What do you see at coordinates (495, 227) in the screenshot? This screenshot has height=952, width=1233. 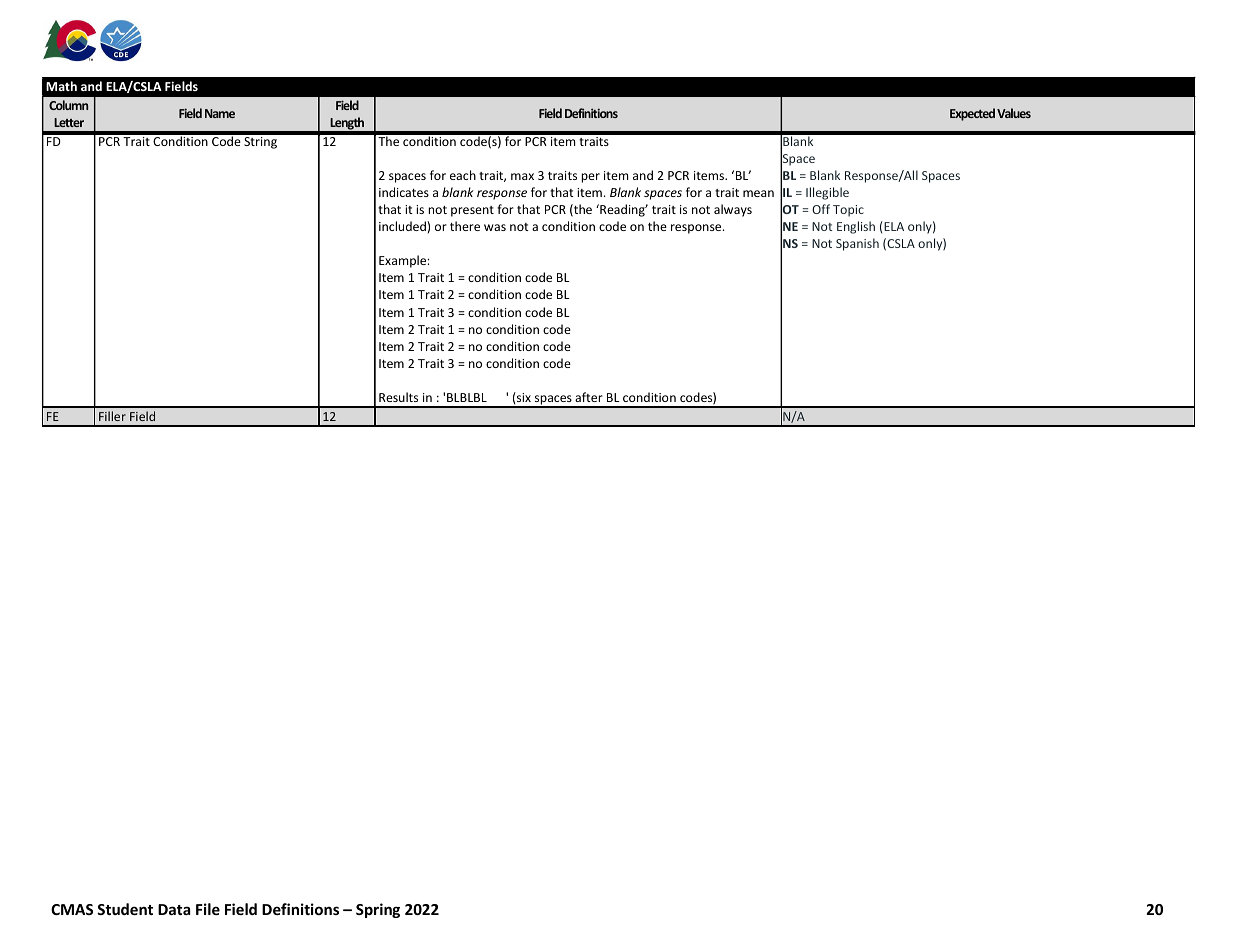 I see `was` at bounding box center [495, 227].
